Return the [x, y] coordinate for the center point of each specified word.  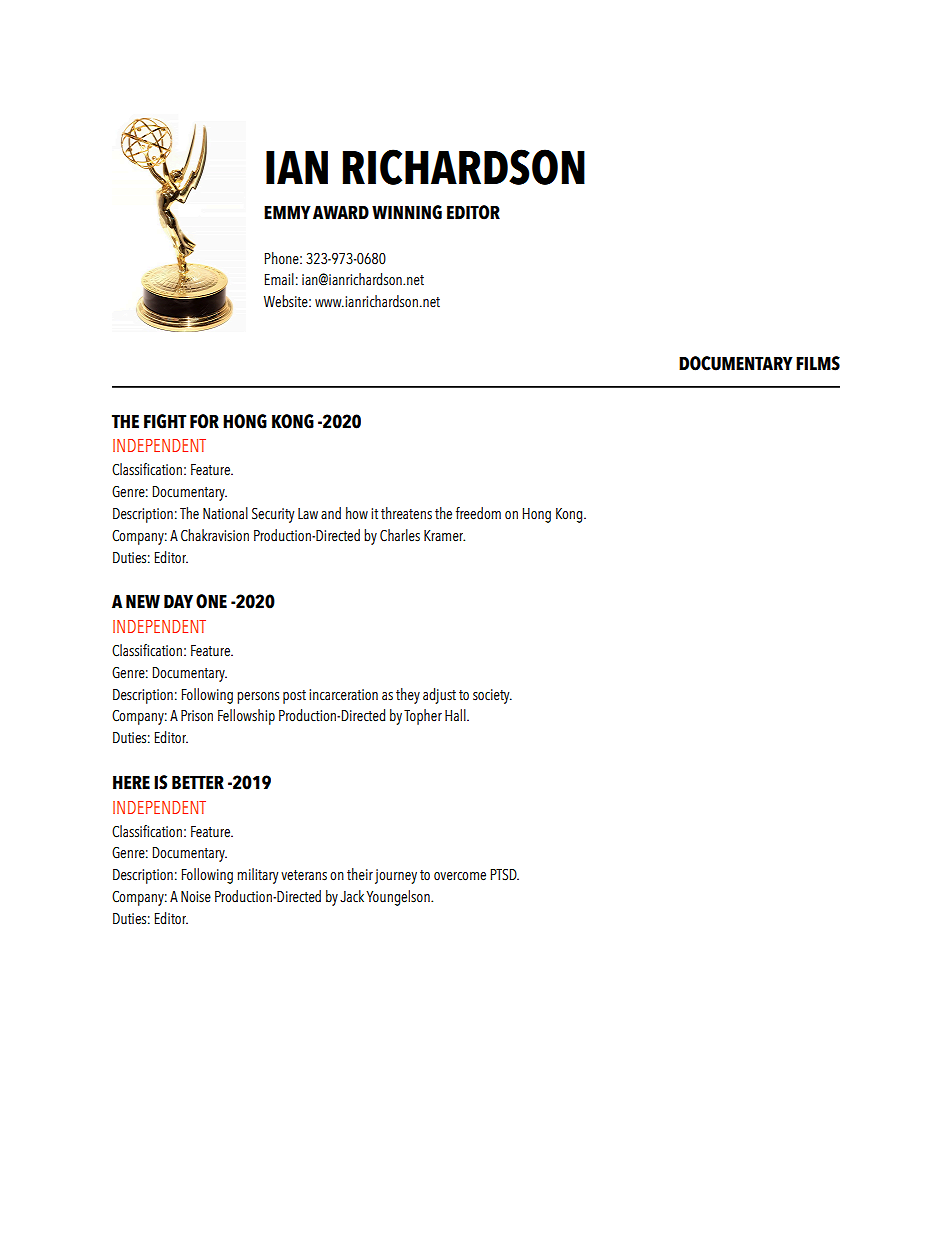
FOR [204, 421]
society [492, 696]
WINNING [407, 212]
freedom [478, 513]
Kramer [444, 536]
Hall [456, 715]
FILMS [818, 363]
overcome [460, 876]
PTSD [505, 875]
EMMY [287, 212]
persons [258, 698]
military [257, 876]
